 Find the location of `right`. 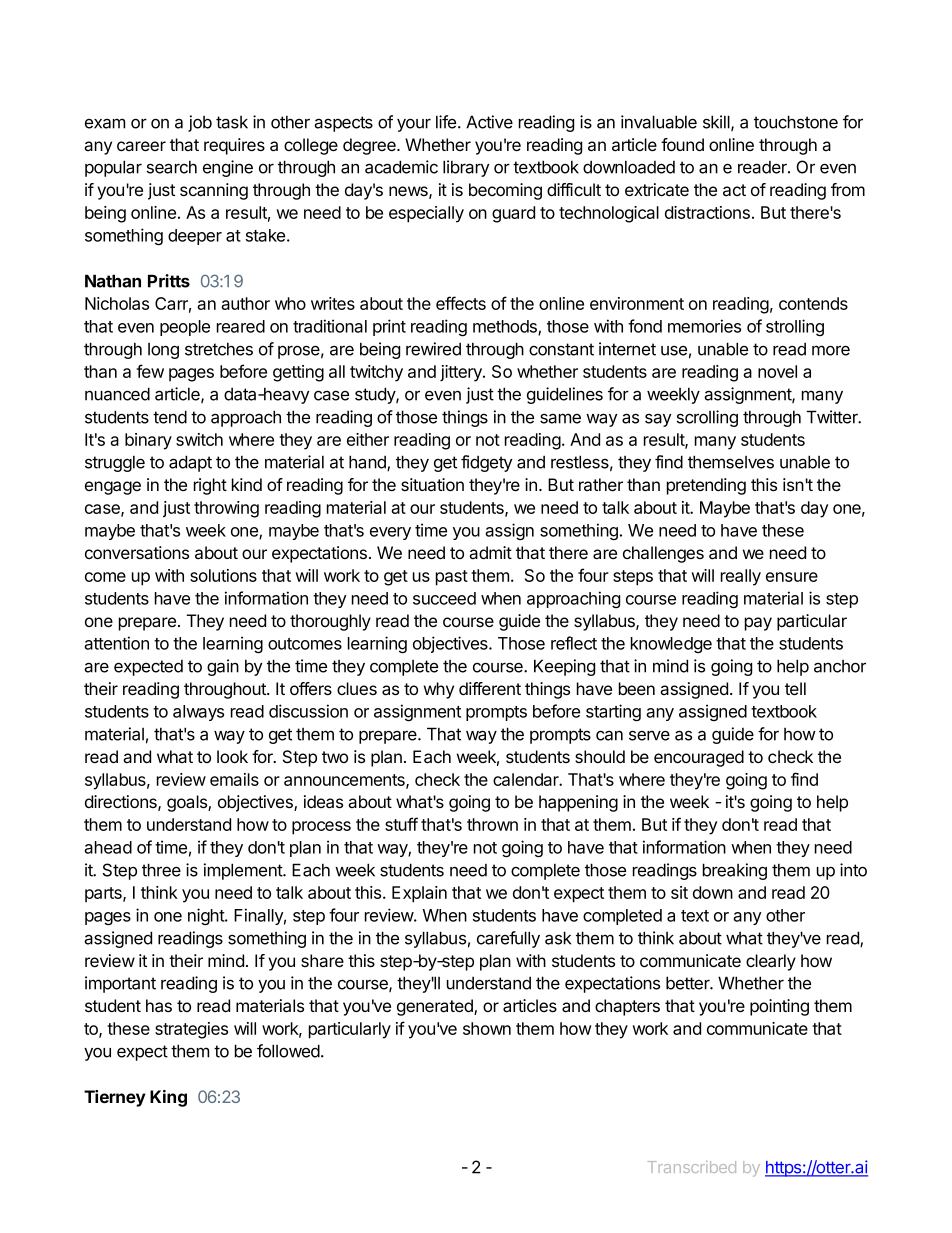

right is located at coordinates (210, 486).
